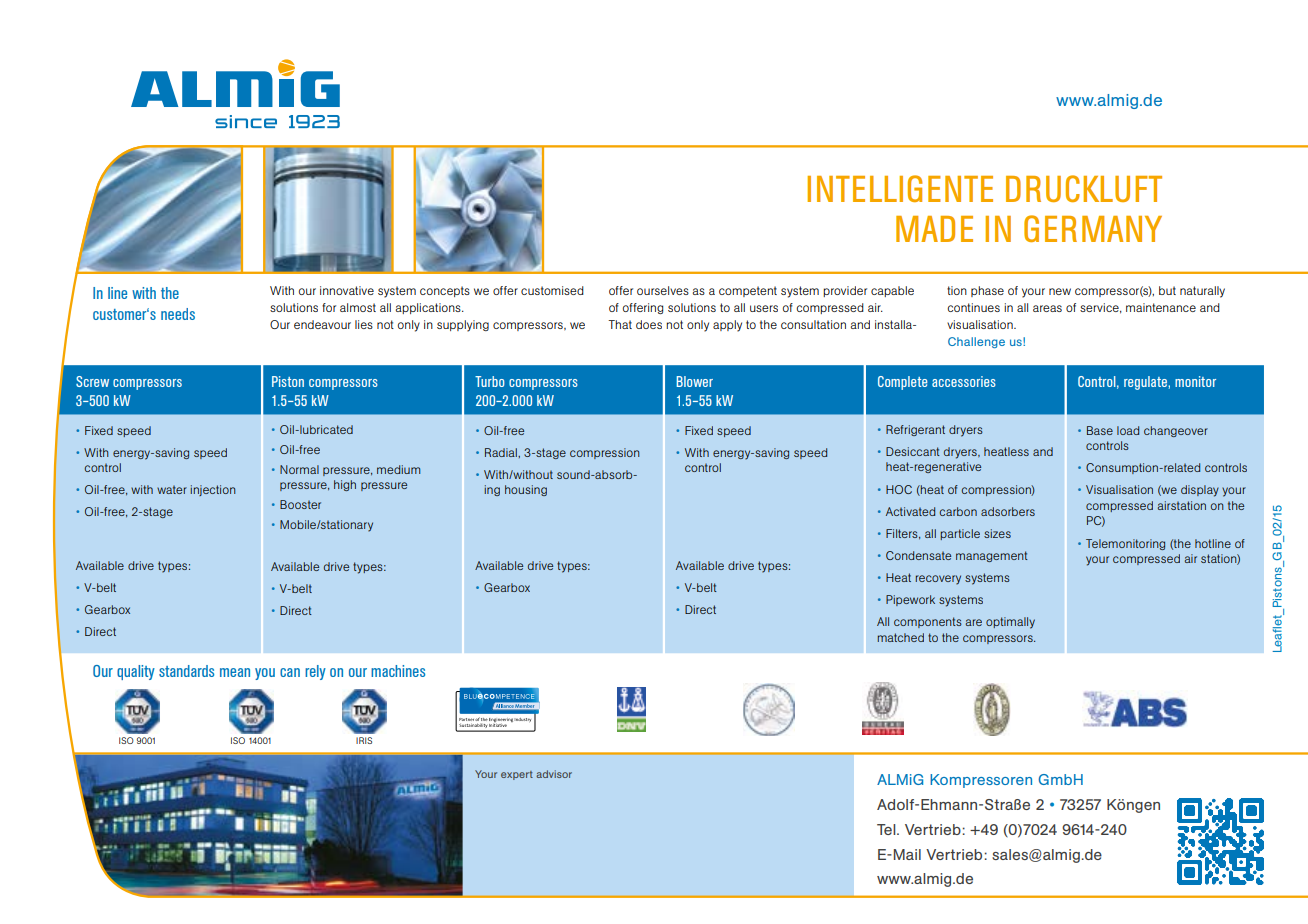  What do you see at coordinates (958, 511) in the screenshot?
I see `carbon` at bounding box center [958, 511].
